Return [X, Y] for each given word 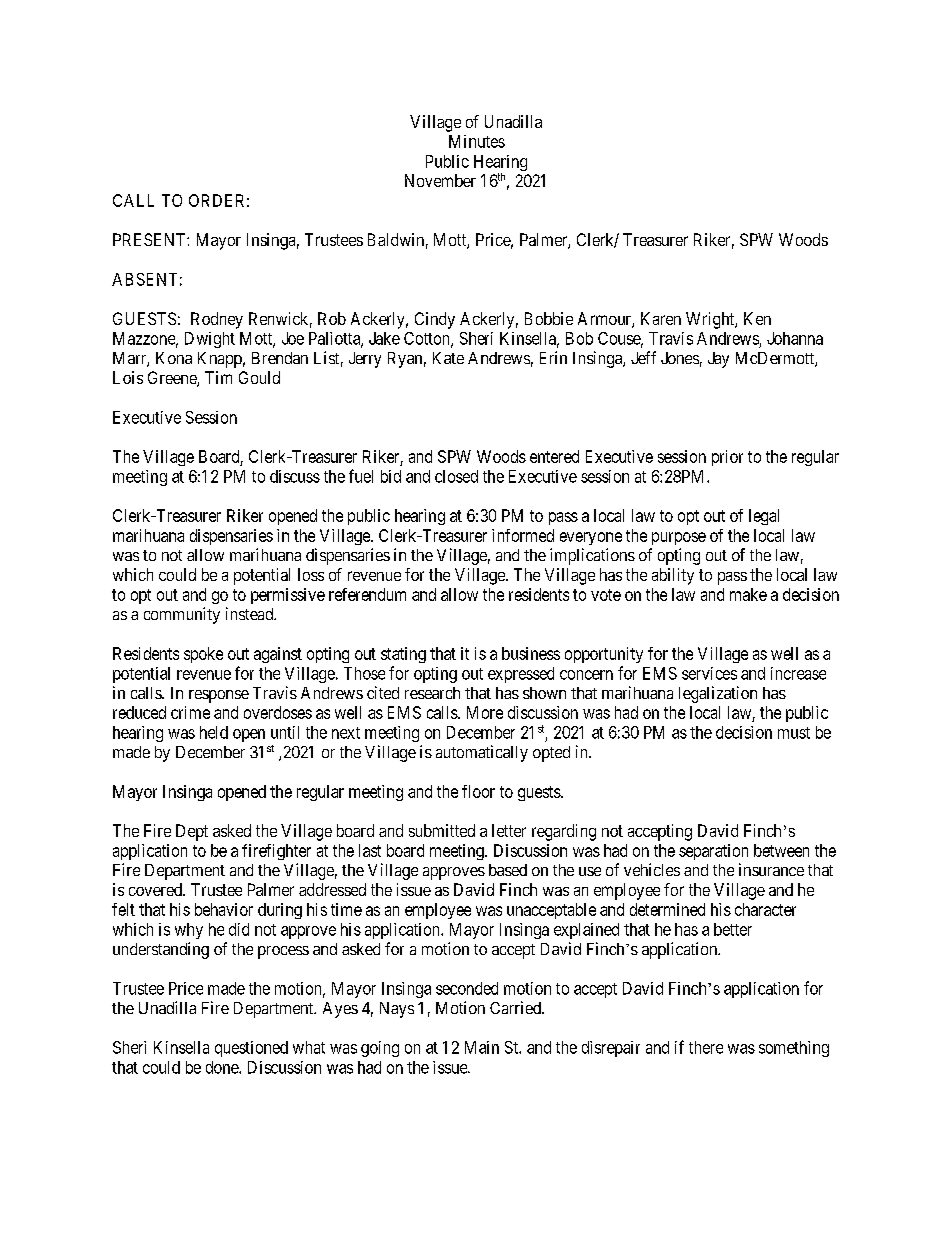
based [508, 870]
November [440, 180]
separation [713, 852]
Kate [448, 358]
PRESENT [150, 239]
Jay [718, 360]
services [709, 673]
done [223, 1067]
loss [311, 574]
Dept [192, 832]
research [432, 693]
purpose [679, 538]
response [219, 696]
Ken [757, 318]
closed [456, 476]
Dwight [210, 340]
